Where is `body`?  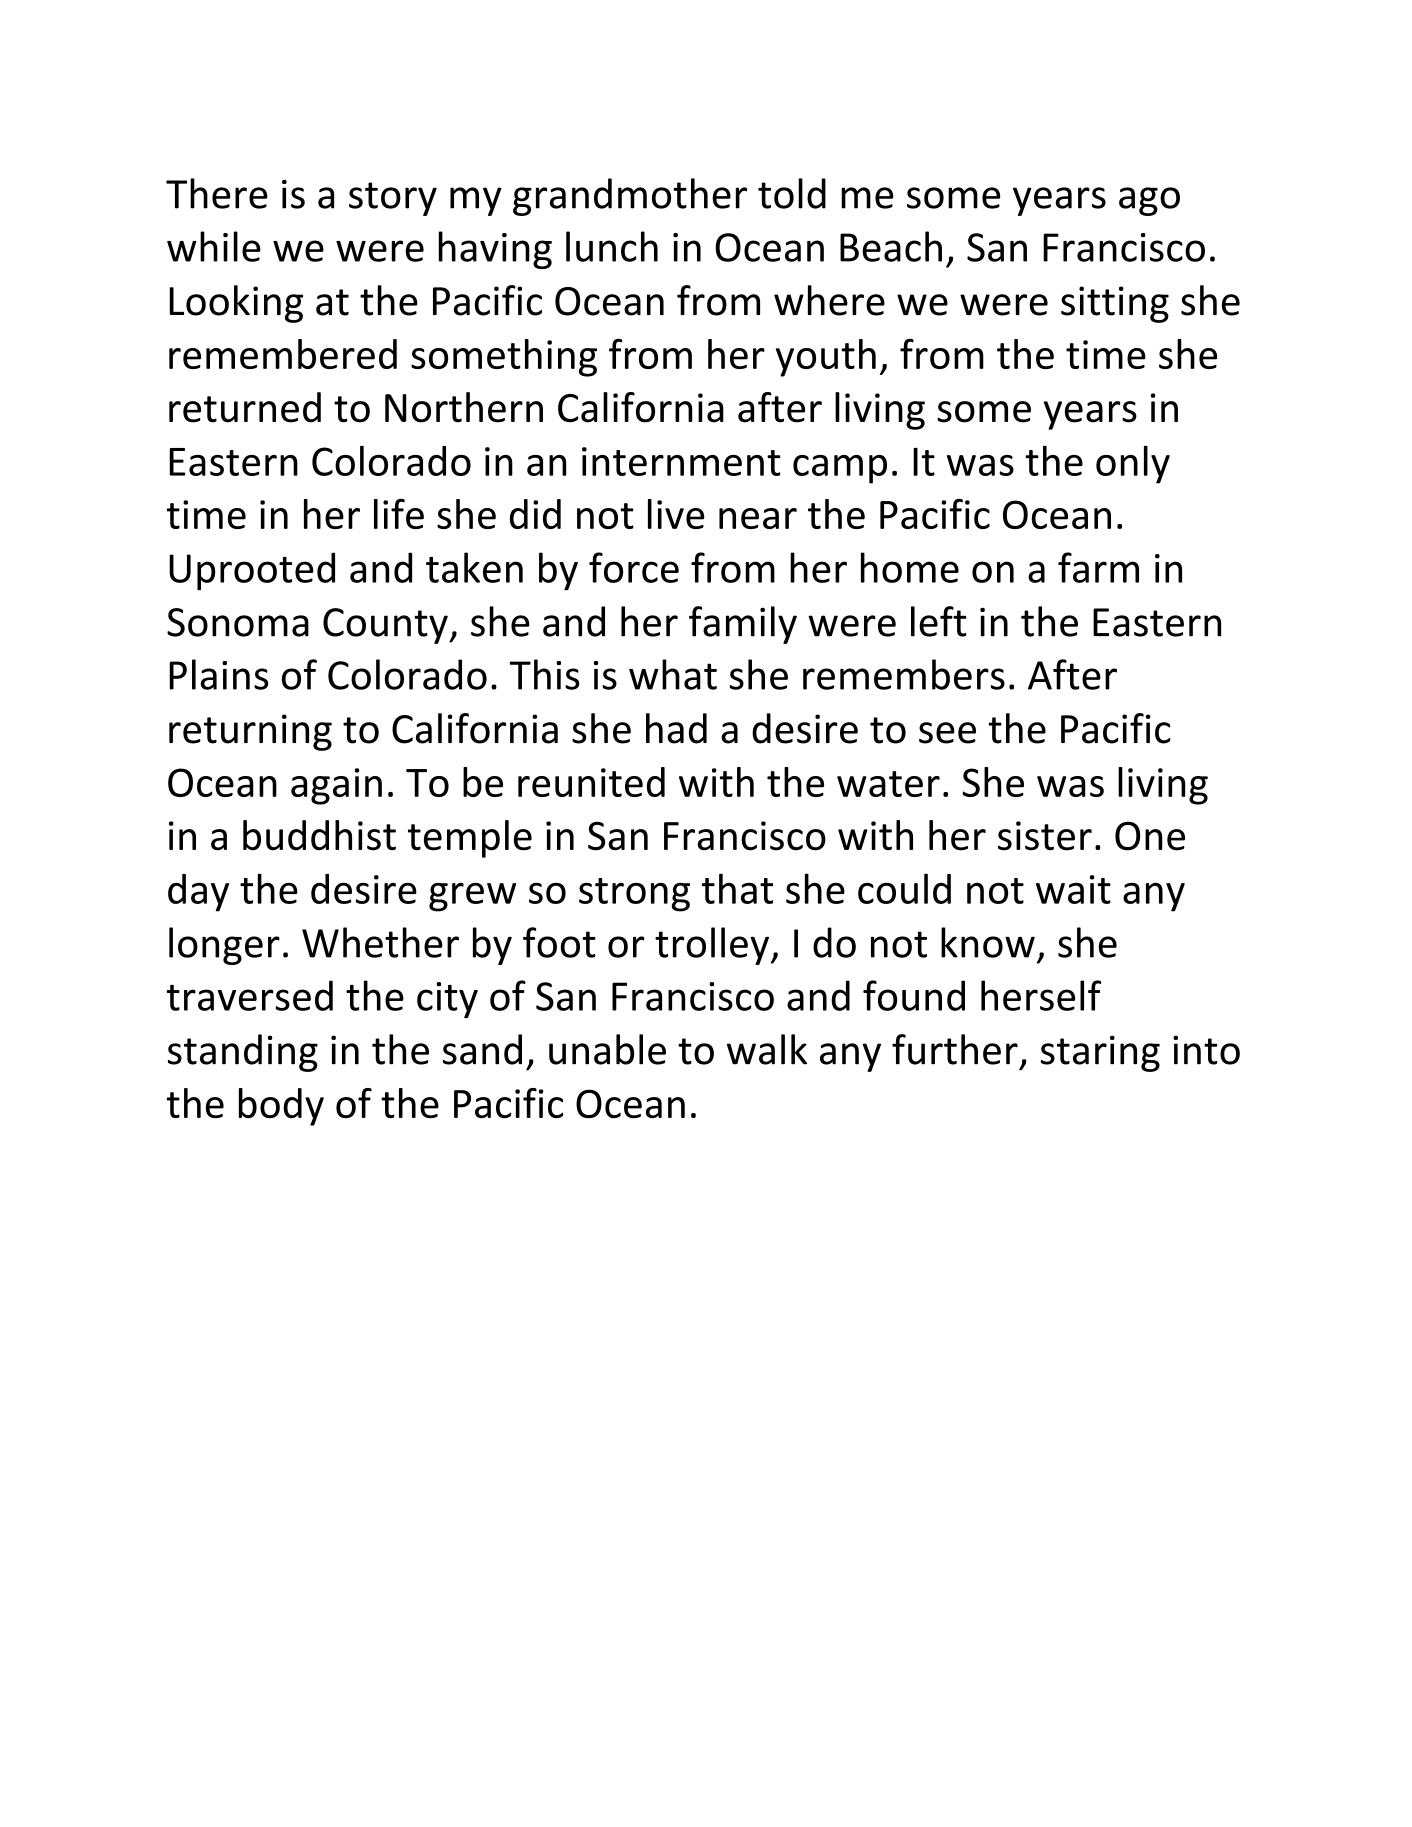
body is located at coordinates (281, 1107).
